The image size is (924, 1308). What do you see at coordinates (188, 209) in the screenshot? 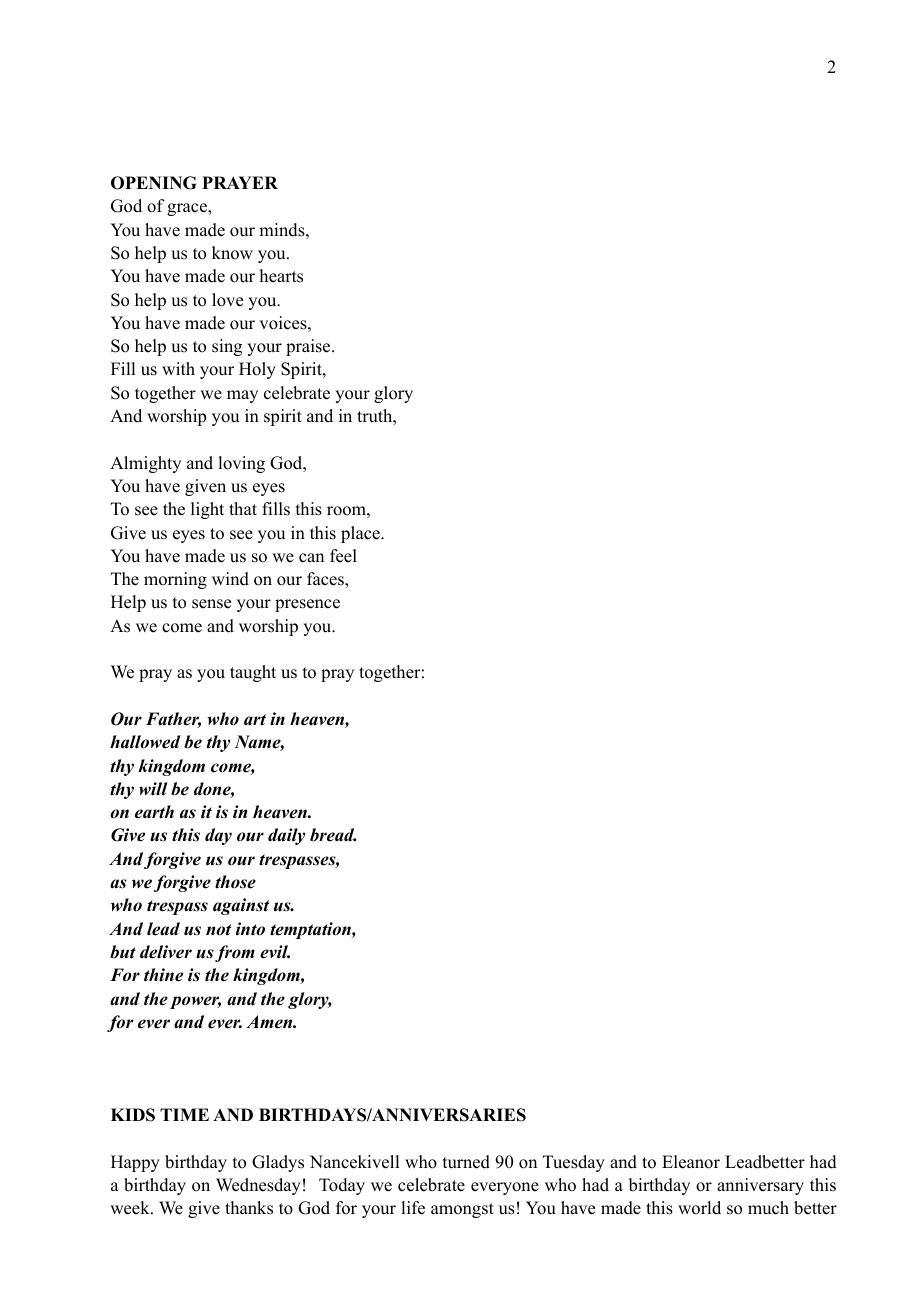
I see `grace` at bounding box center [188, 209].
